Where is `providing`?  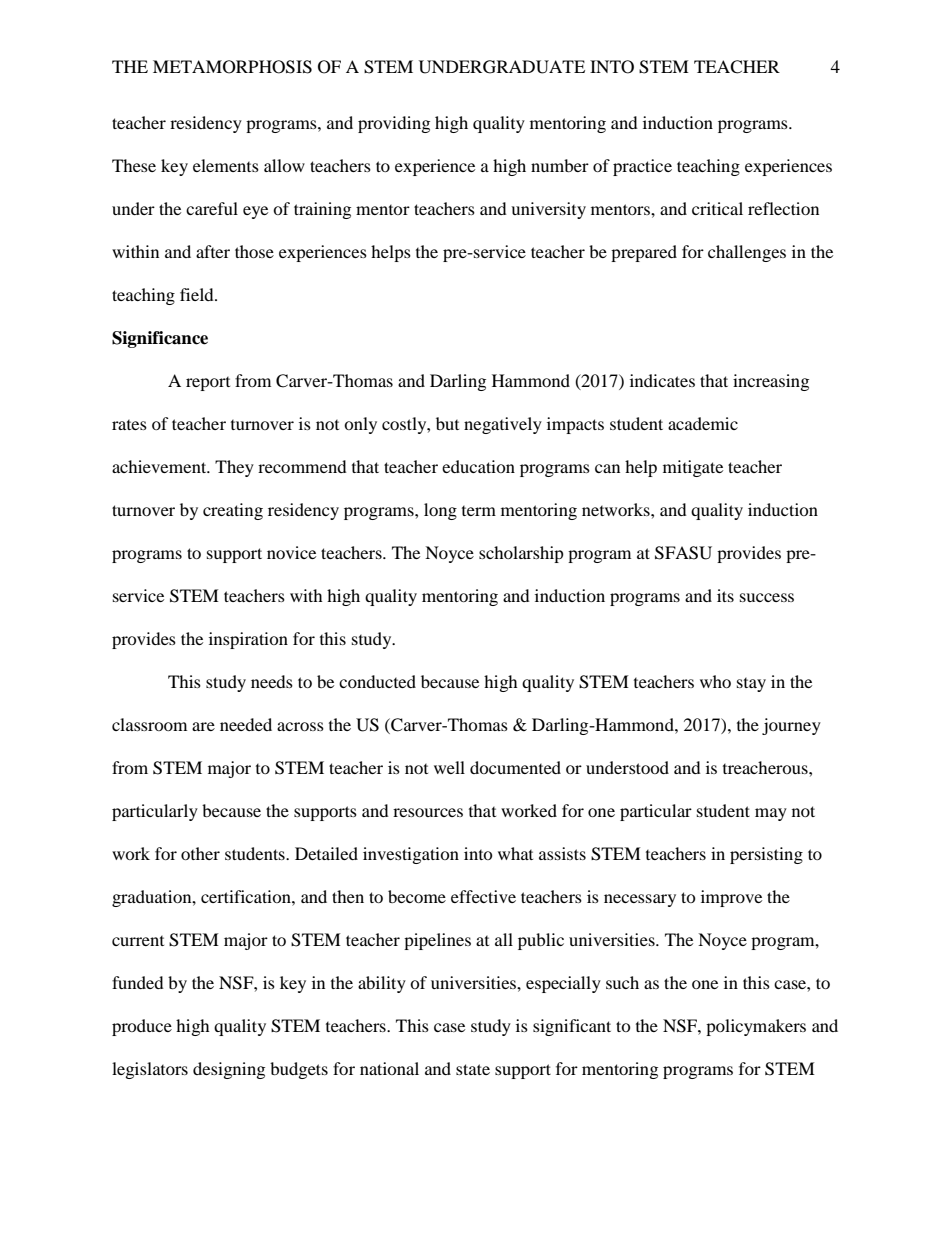 providing is located at coordinates (394, 124).
